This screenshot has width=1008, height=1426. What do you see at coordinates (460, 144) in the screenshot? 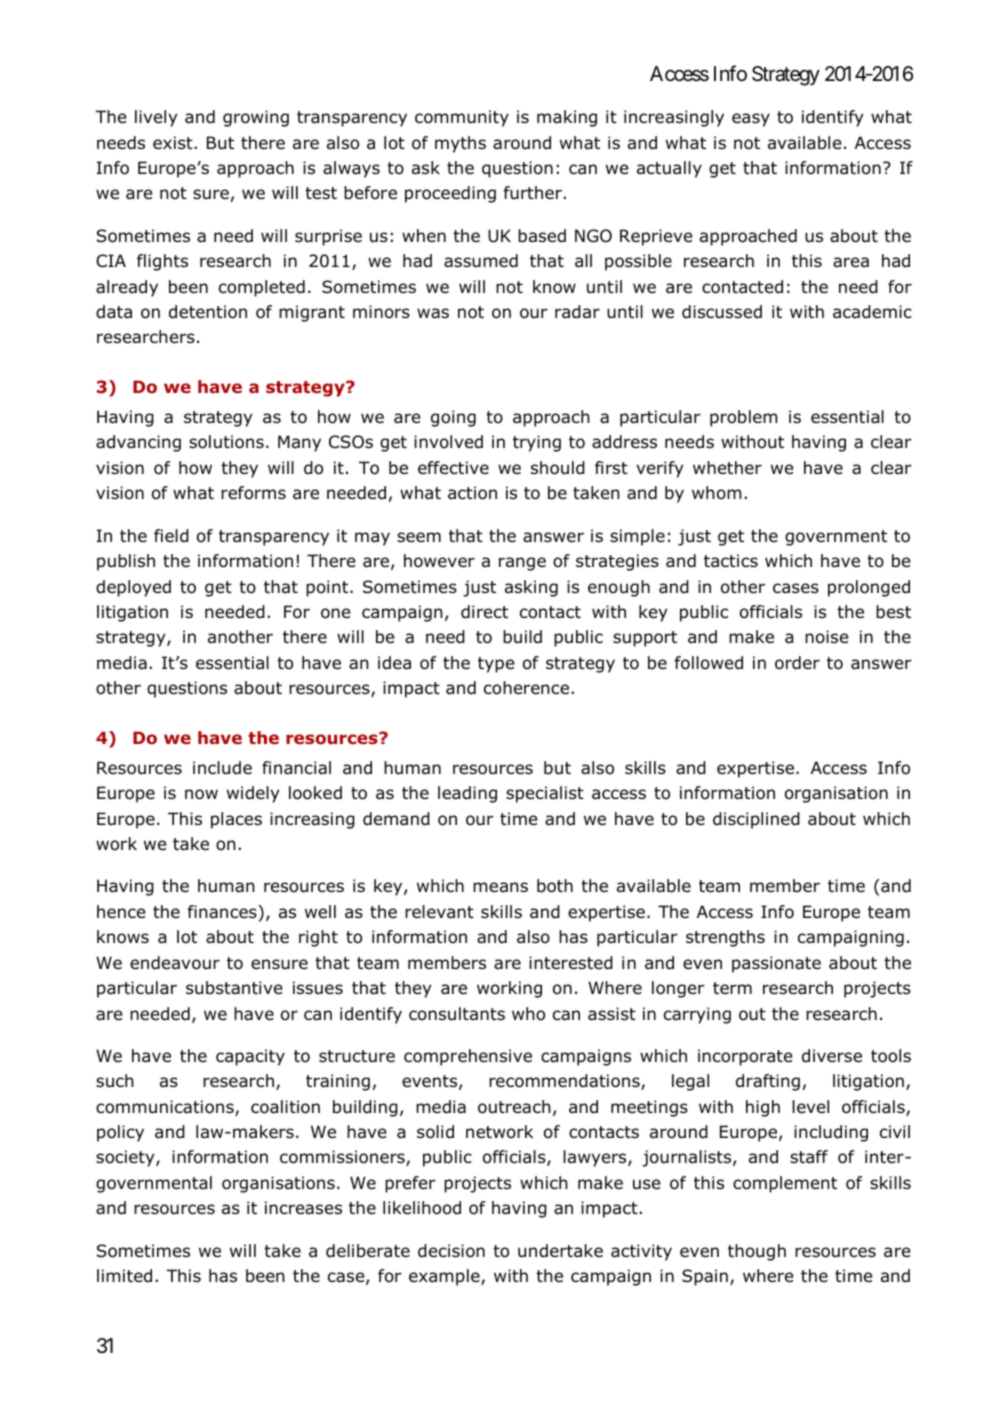
I see `myths` at bounding box center [460, 144].
